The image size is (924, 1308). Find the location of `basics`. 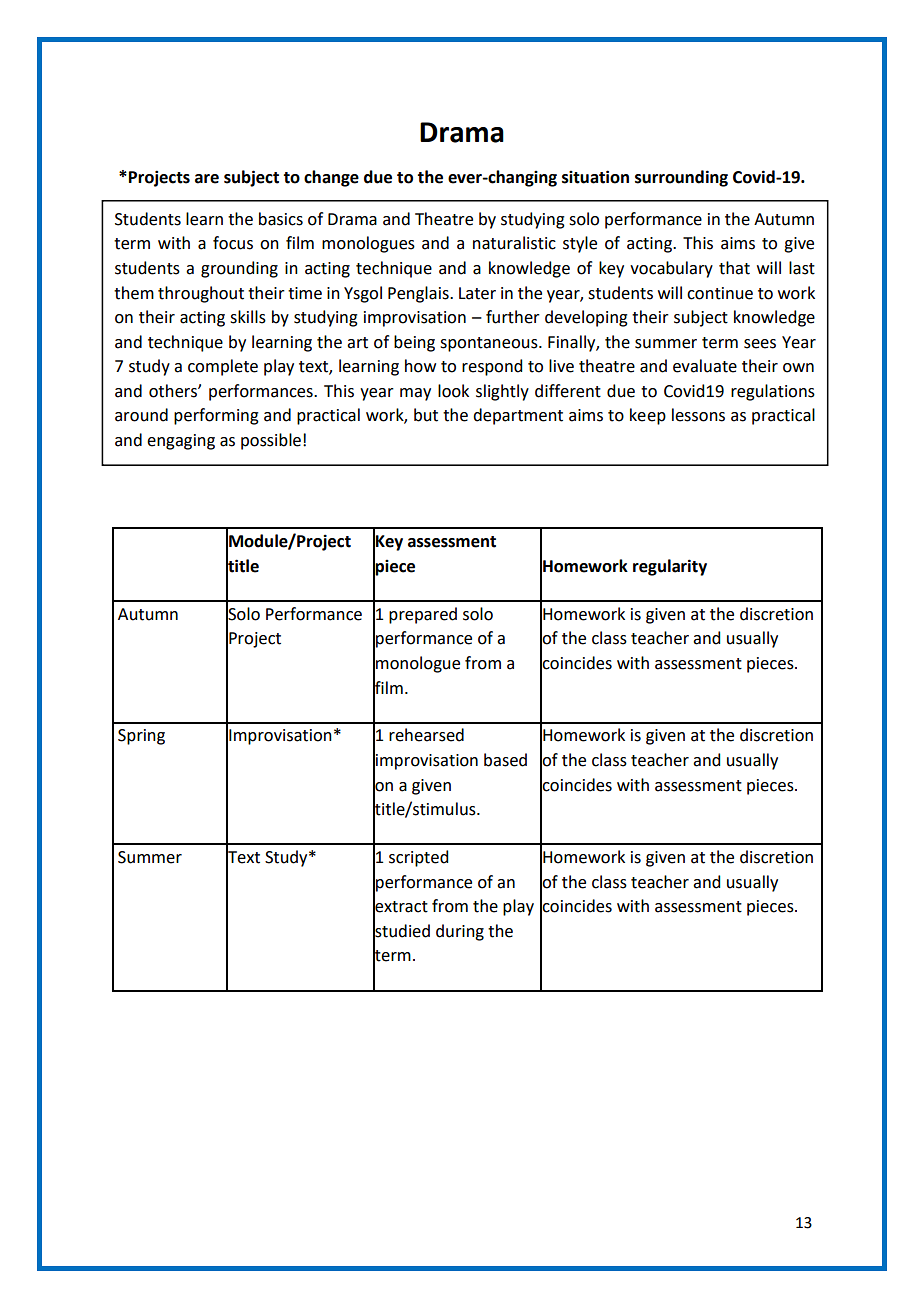

basics is located at coordinates (281, 219).
